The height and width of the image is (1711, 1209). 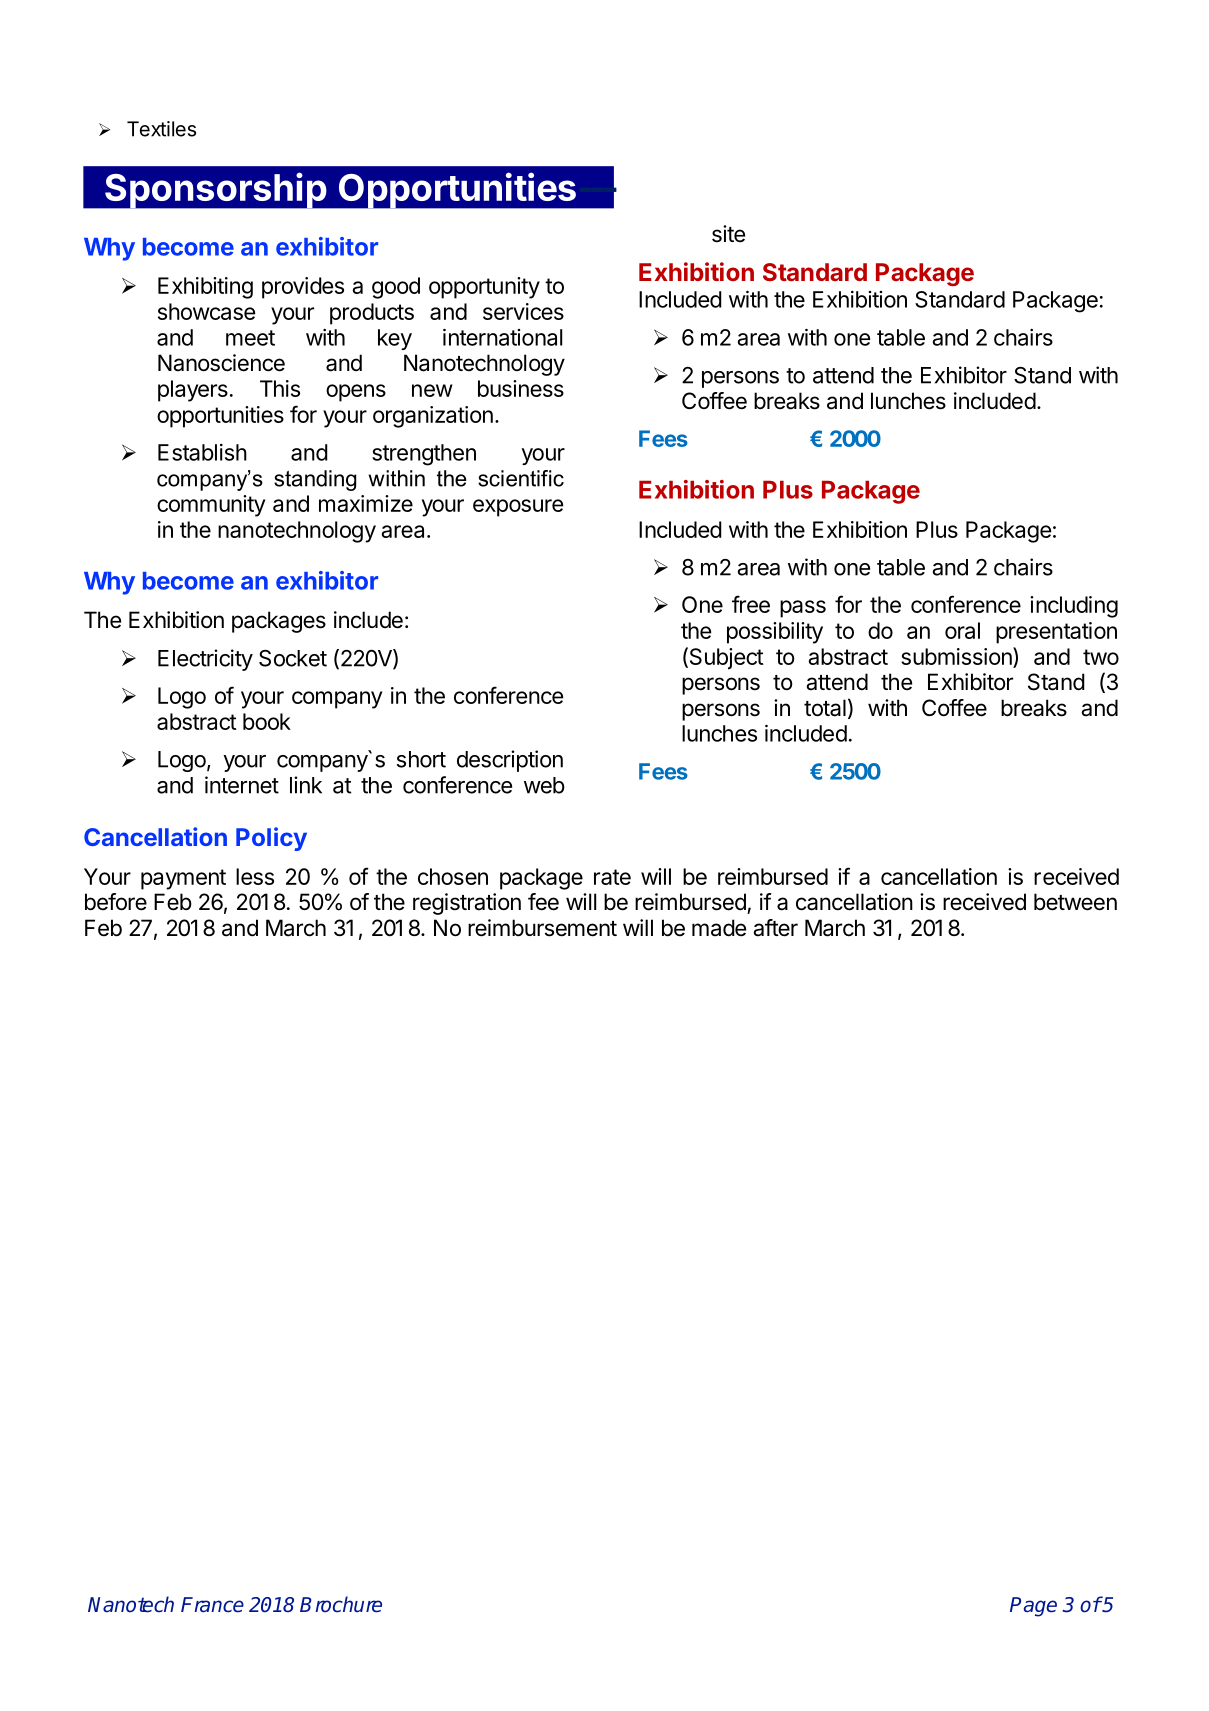 What do you see at coordinates (523, 311) in the image?
I see `services` at bounding box center [523, 311].
